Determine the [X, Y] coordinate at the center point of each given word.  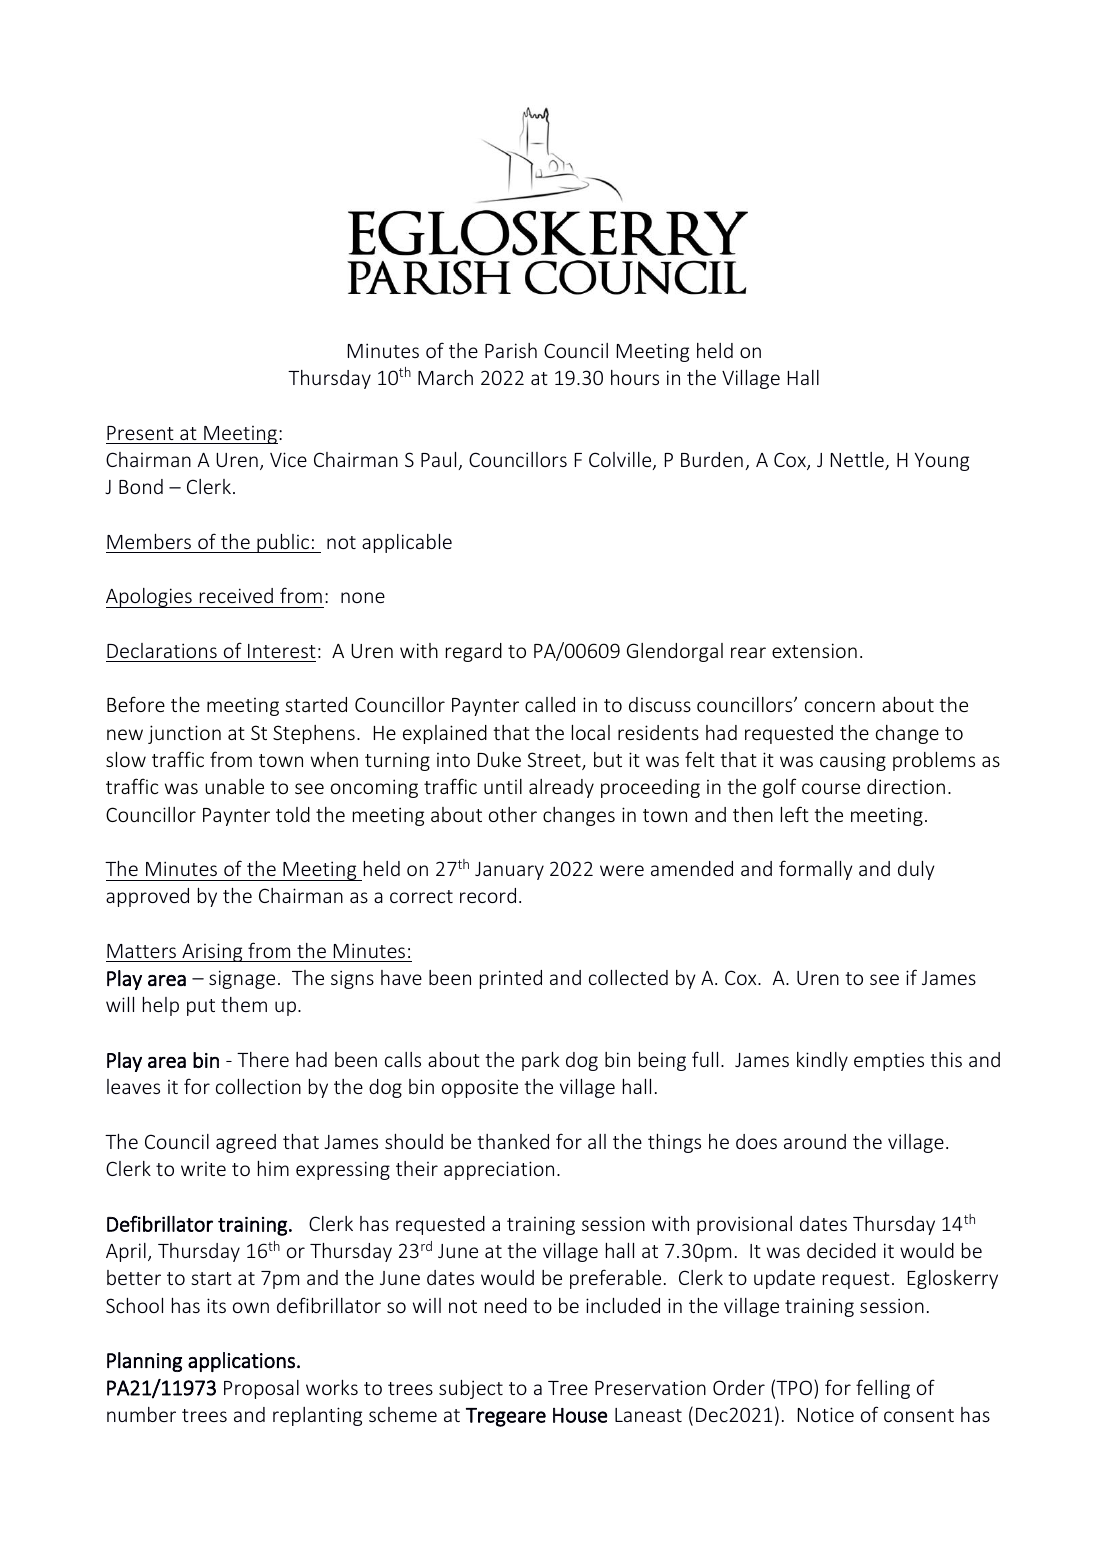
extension [814, 650]
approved [147, 897]
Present [140, 433]
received [236, 595]
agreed [246, 1143]
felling [883, 1389]
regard [474, 652]
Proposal [261, 1389]
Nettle [858, 461]
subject [471, 1389]
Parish [511, 350]
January [509, 871]
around [815, 1141]
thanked [513, 1141]
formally [816, 870]
